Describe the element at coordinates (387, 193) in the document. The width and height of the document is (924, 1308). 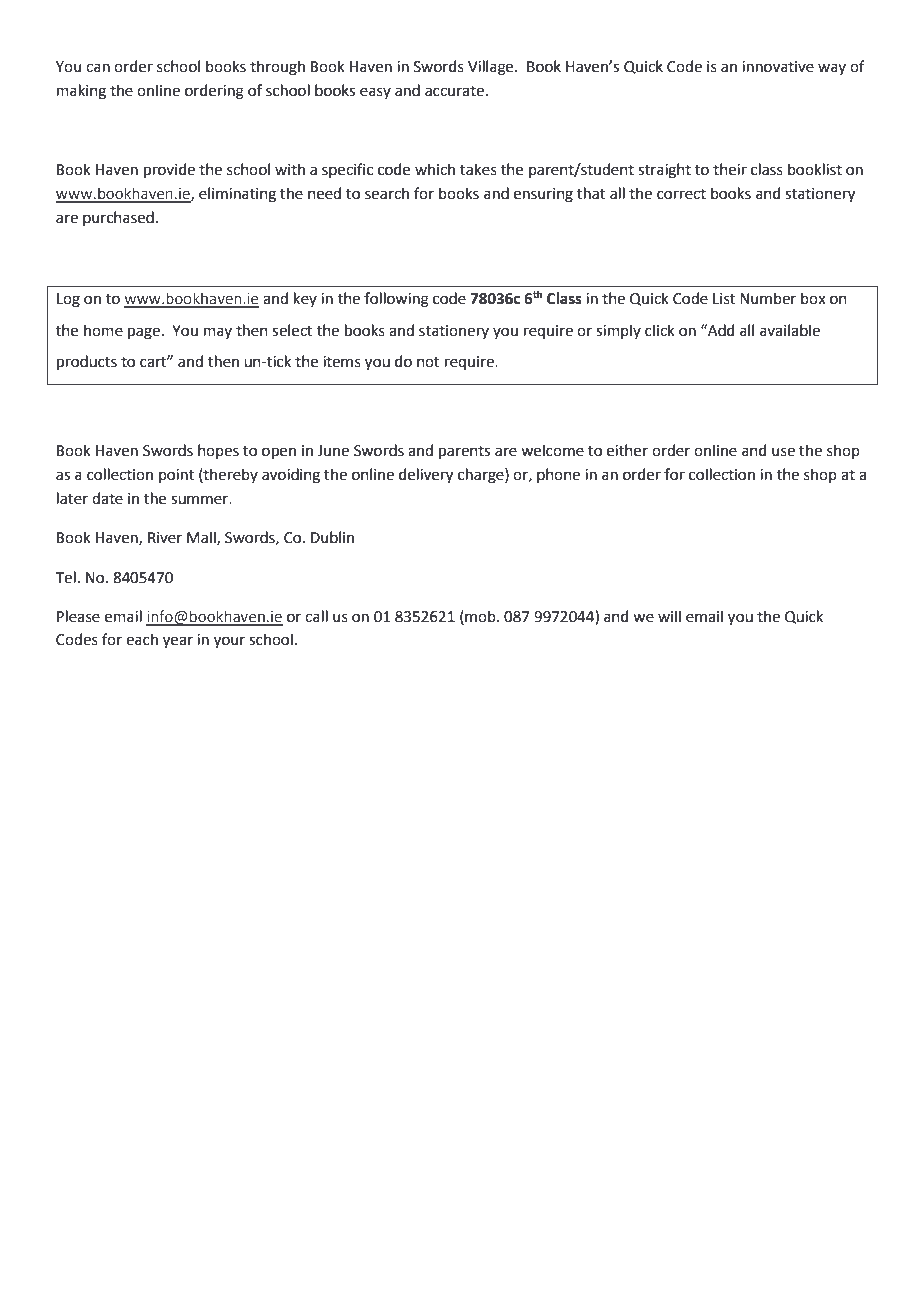
I see `search` at that location.
